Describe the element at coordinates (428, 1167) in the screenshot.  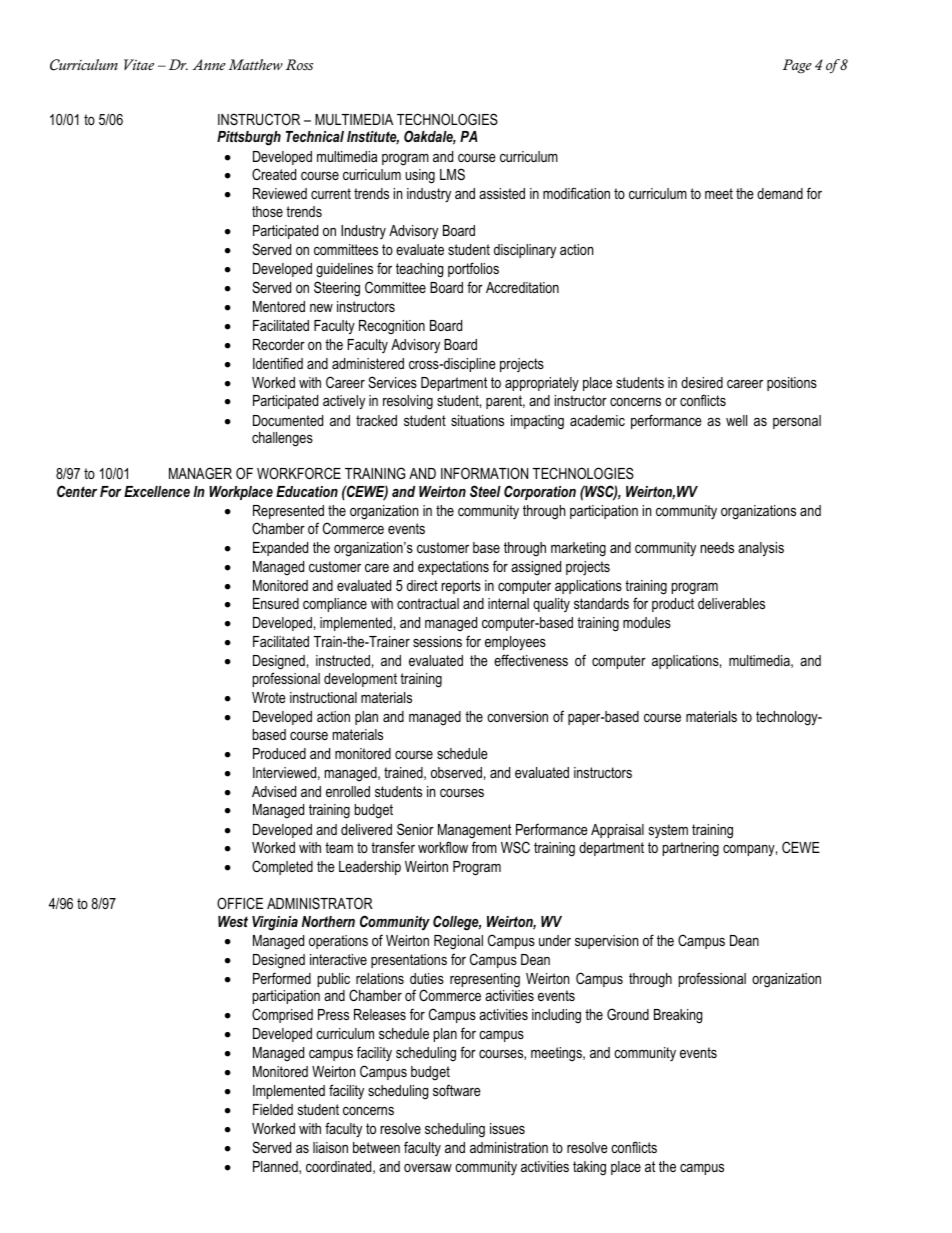
I see `oversaw` at that location.
